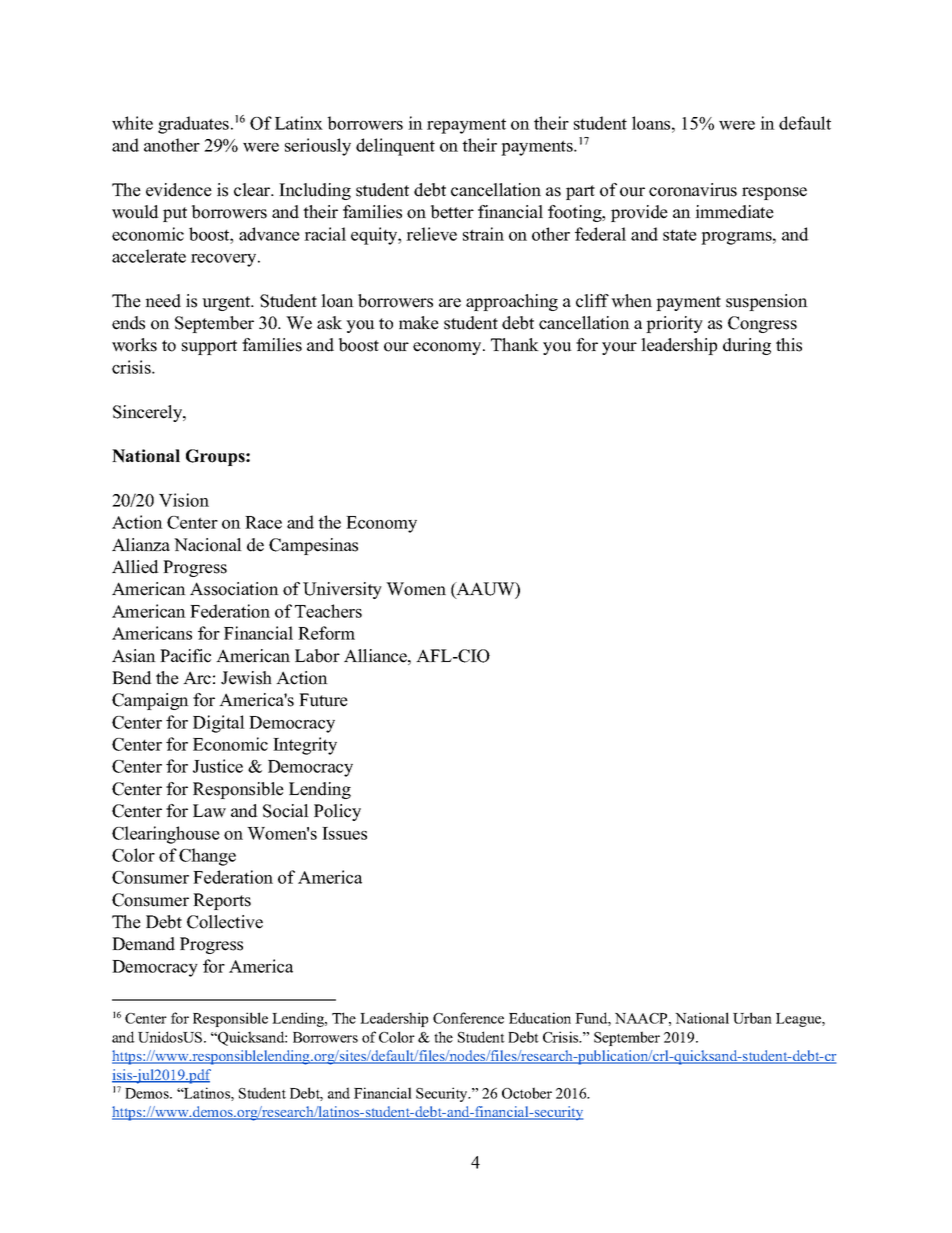 This image has height=1233, width=952. Describe the element at coordinates (395, 147) in the image. I see `delinquent` at that location.
